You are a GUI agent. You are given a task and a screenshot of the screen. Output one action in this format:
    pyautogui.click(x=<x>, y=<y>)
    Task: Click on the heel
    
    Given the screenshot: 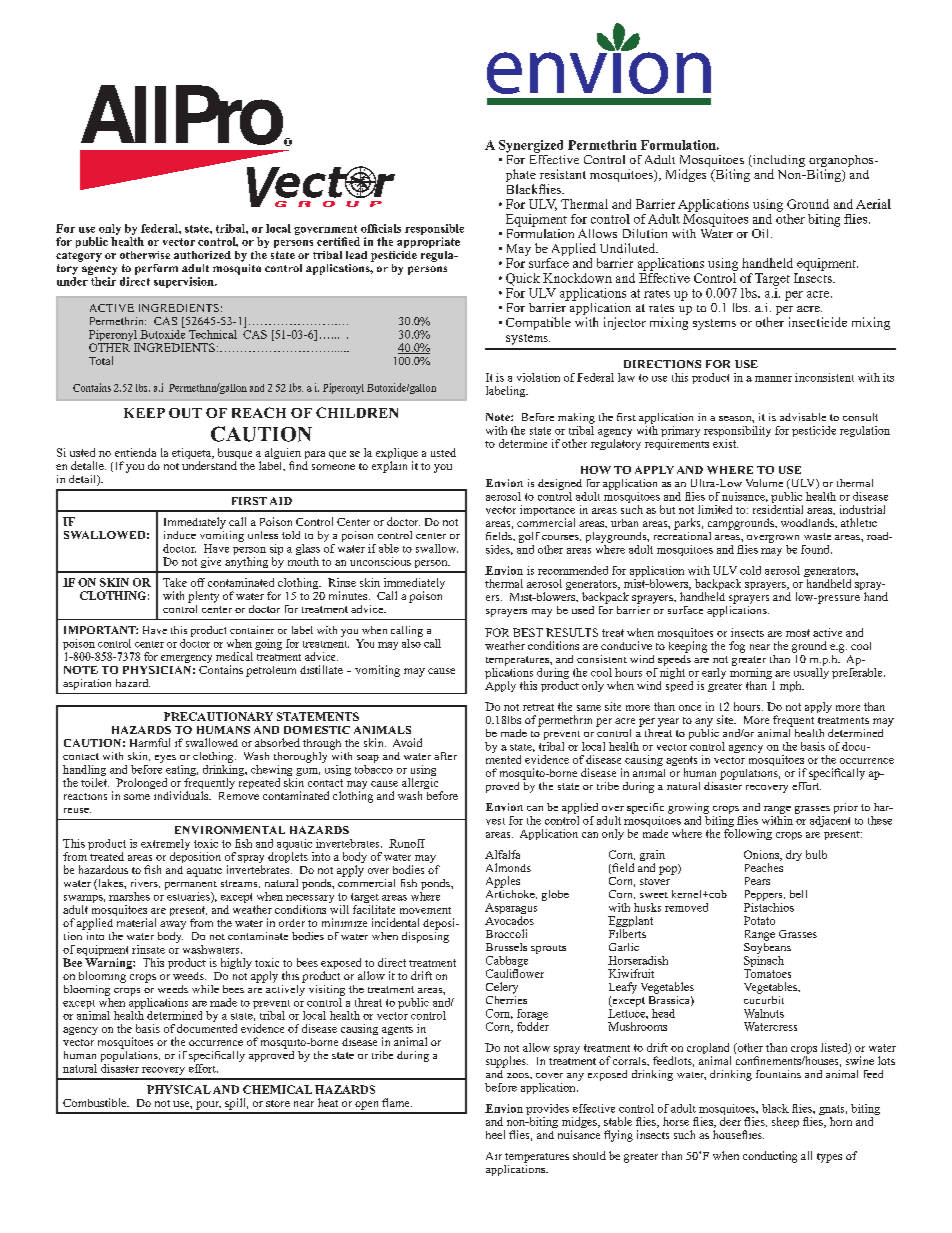 What is the action you would take?
    pyautogui.click(x=495, y=1134)
